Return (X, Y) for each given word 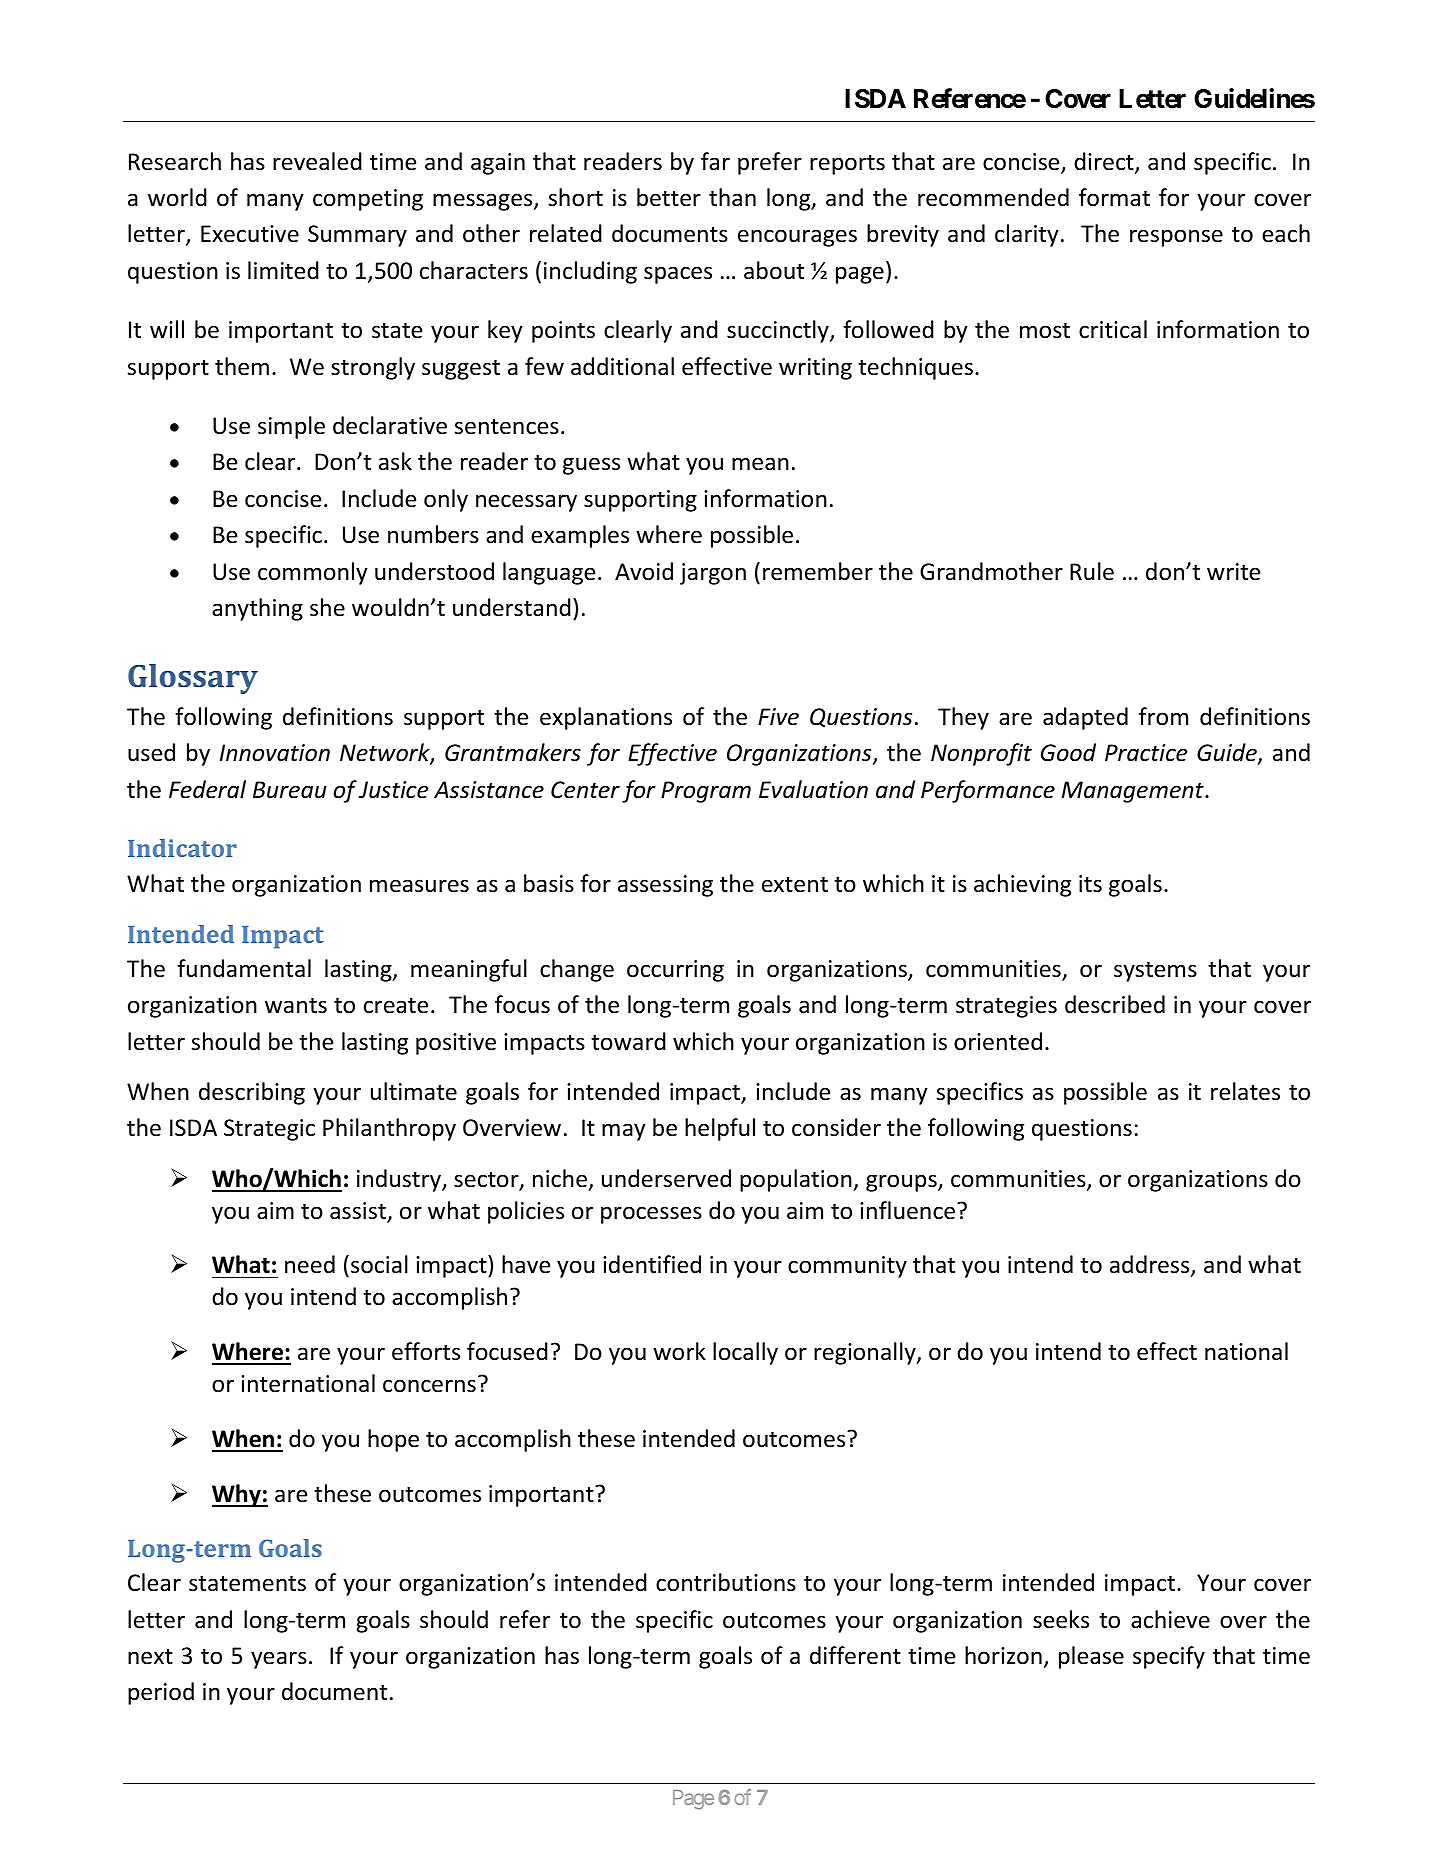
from (1163, 716)
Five (778, 717)
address (1151, 1265)
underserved (666, 1178)
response (1176, 238)
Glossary (193, 679)
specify (1169, 1657)
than (732, 197)
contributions (726, 1582)
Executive (250, 234)
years (279, 1660)
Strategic (269, 1130)
